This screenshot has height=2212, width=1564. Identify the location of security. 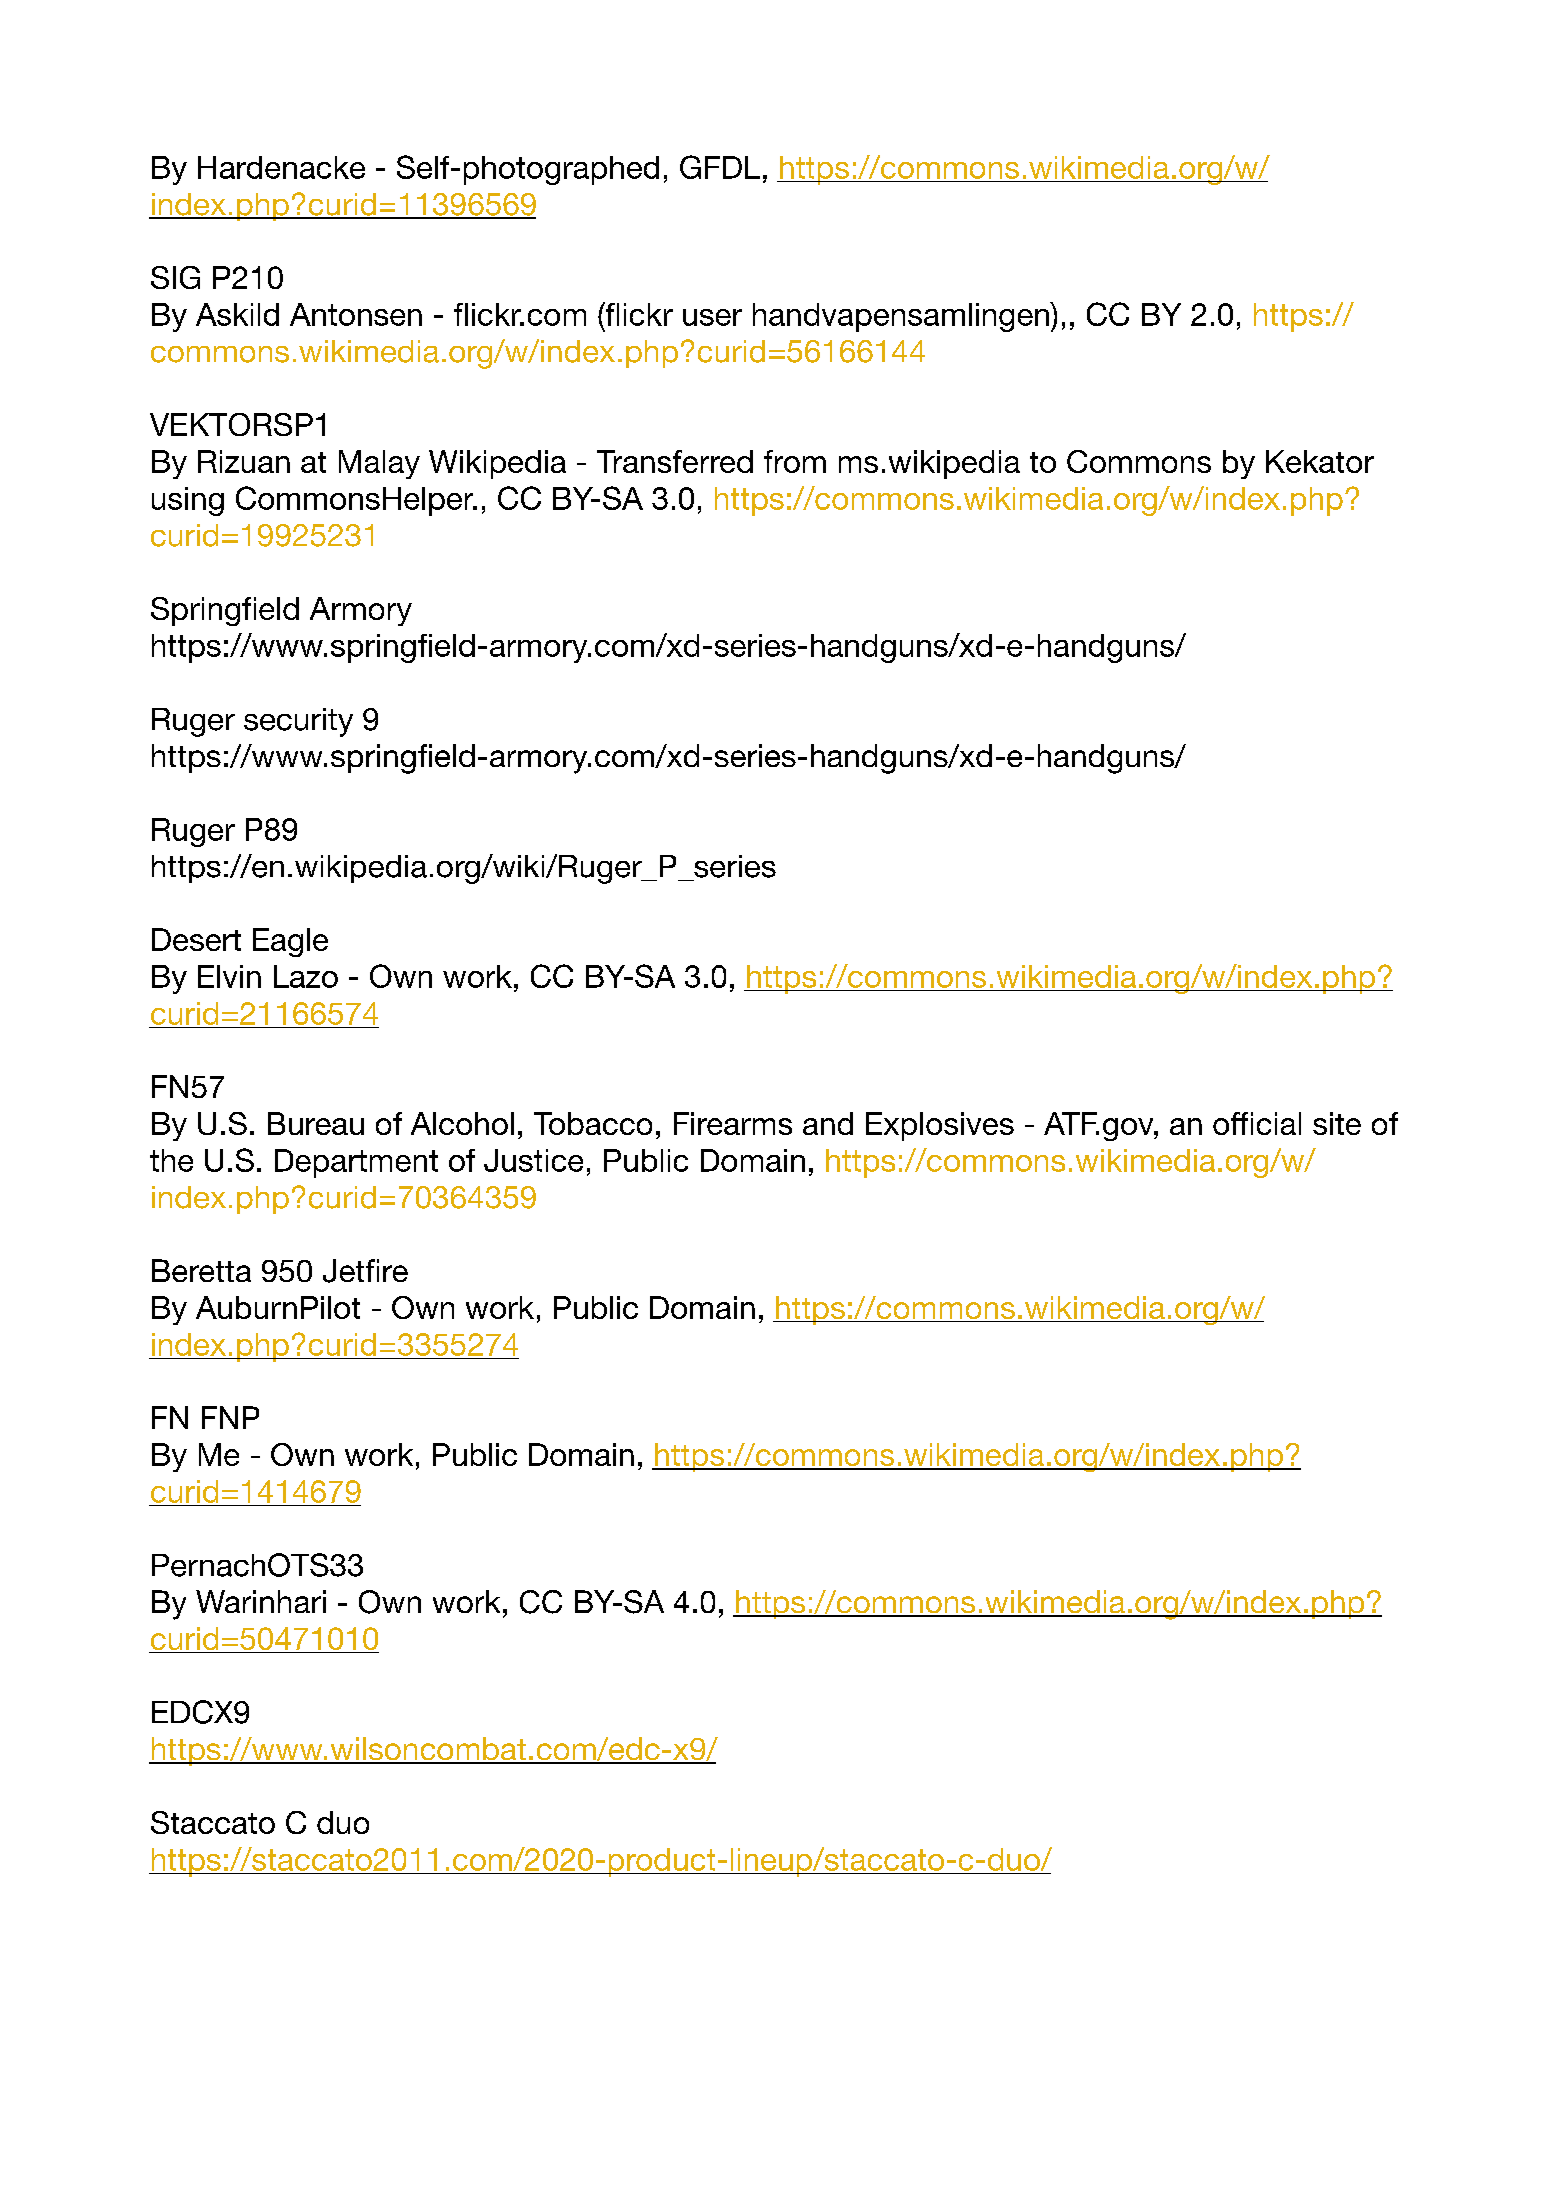
(298, 722).
